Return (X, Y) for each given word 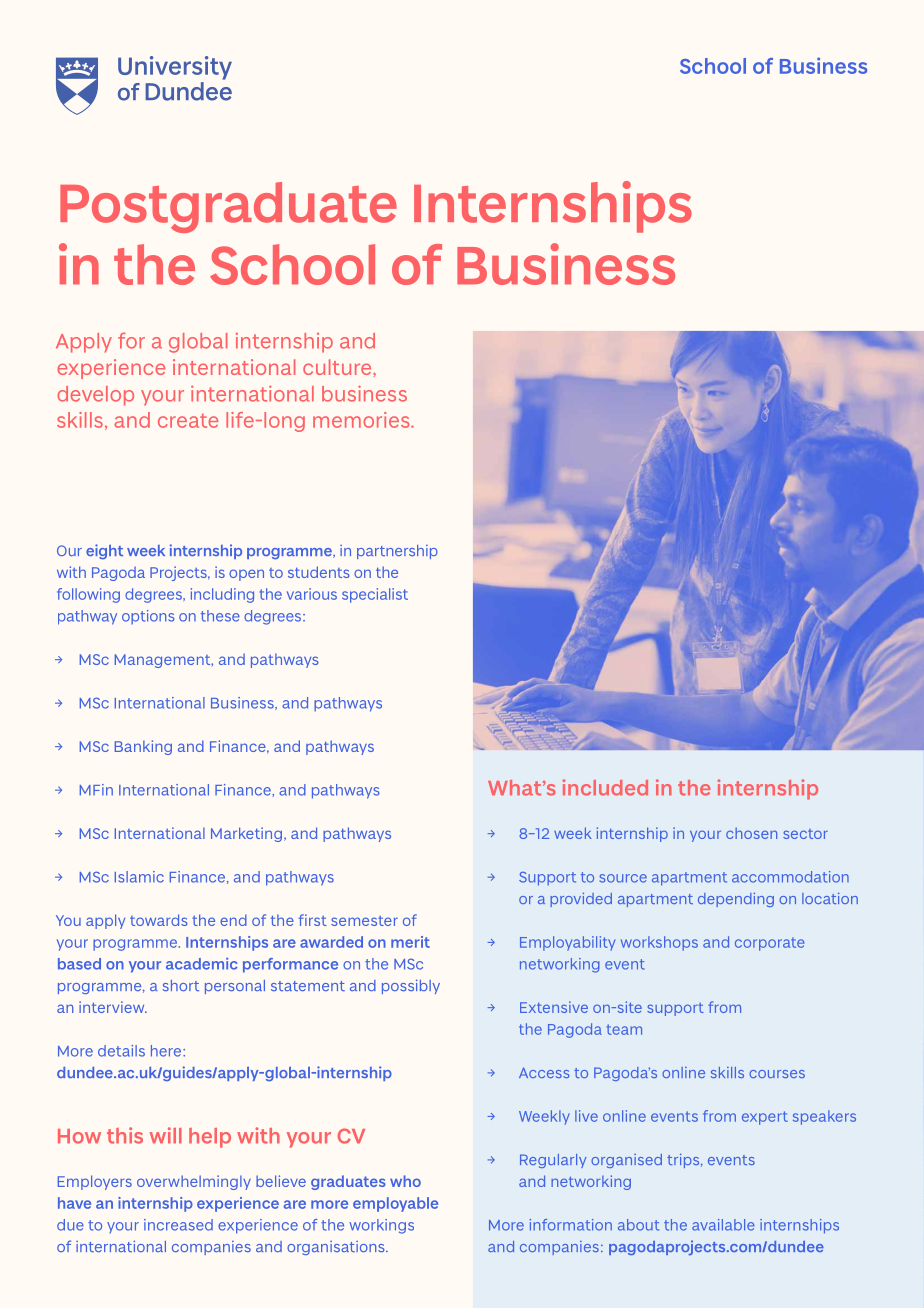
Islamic (139, 877)
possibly (411, 986)
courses (777, 1074)
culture (338, 367)
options (148, 617)
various (312, 594)
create (188, 421)
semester (364, 921)
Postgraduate (228, 207)
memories (362, 420)
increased (178, 1225)
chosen (751, 833)
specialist (375, 595)
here (167, 1051)
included (605, 787)
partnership (397, 552)
